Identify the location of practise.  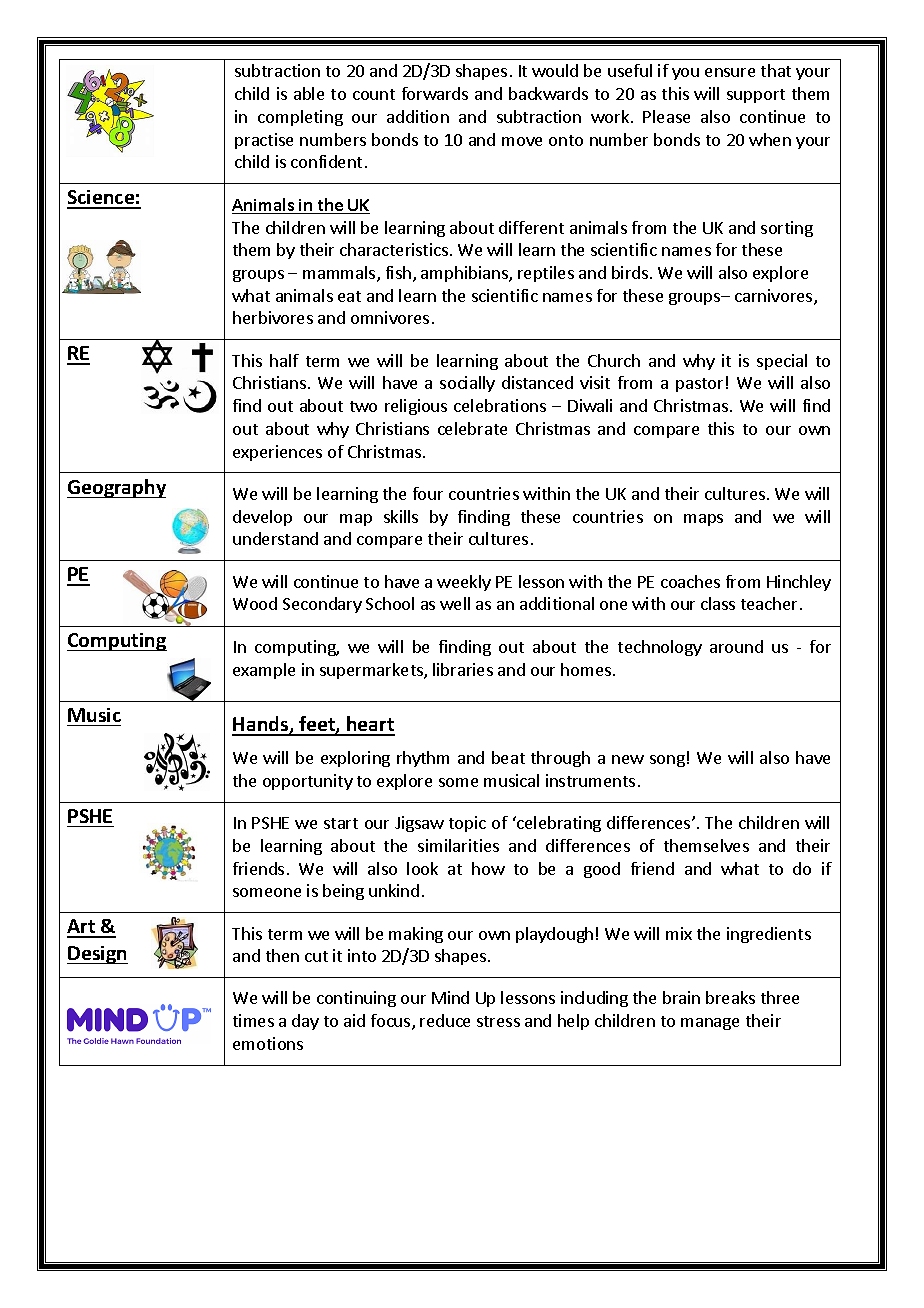
(264, 141).
